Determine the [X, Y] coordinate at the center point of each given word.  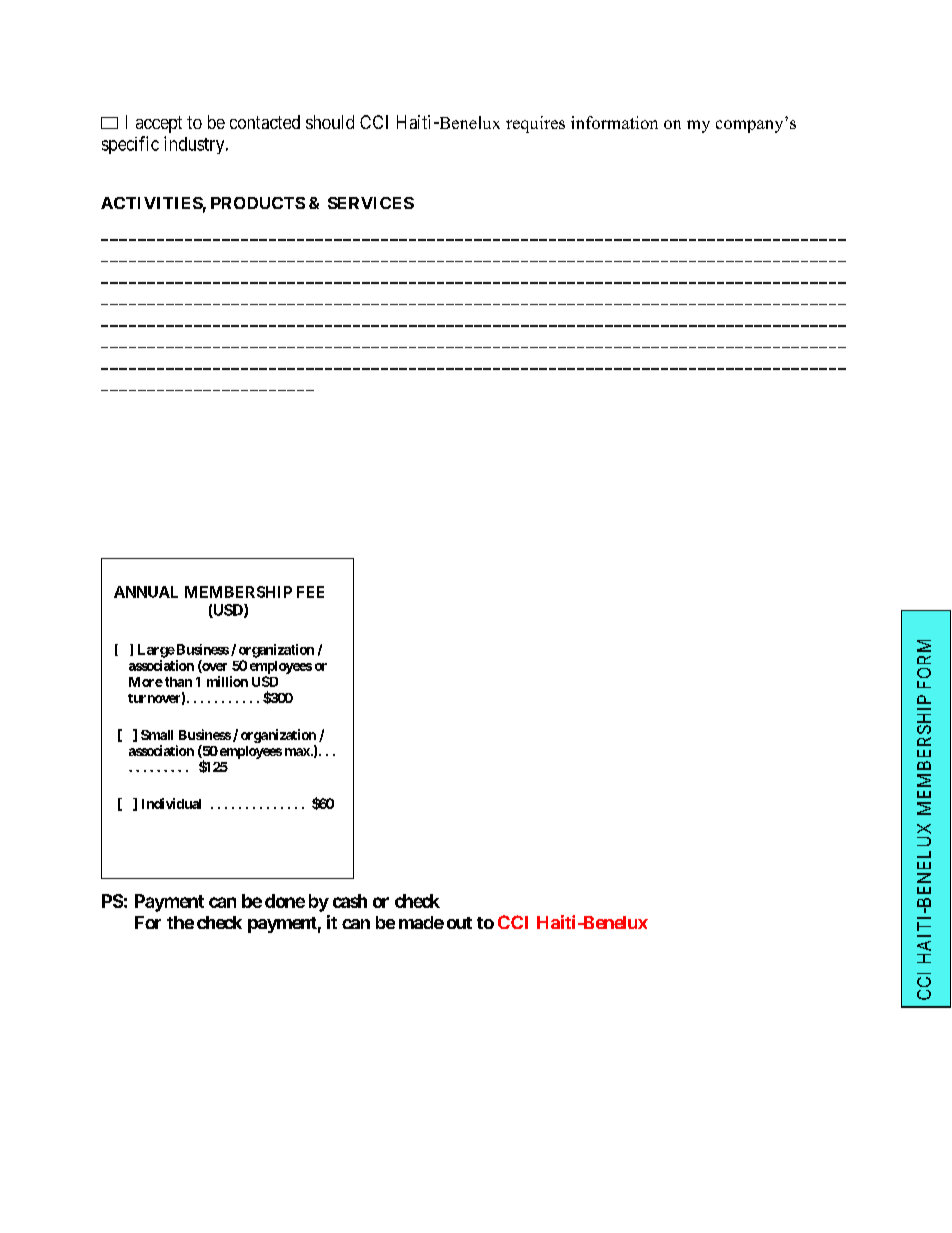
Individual [171, 803]
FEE [310, 592]
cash [350, 901]
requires [535, 124]
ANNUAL [146, 592]
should [330, 122]
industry [195, 145]
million [227, 681]
